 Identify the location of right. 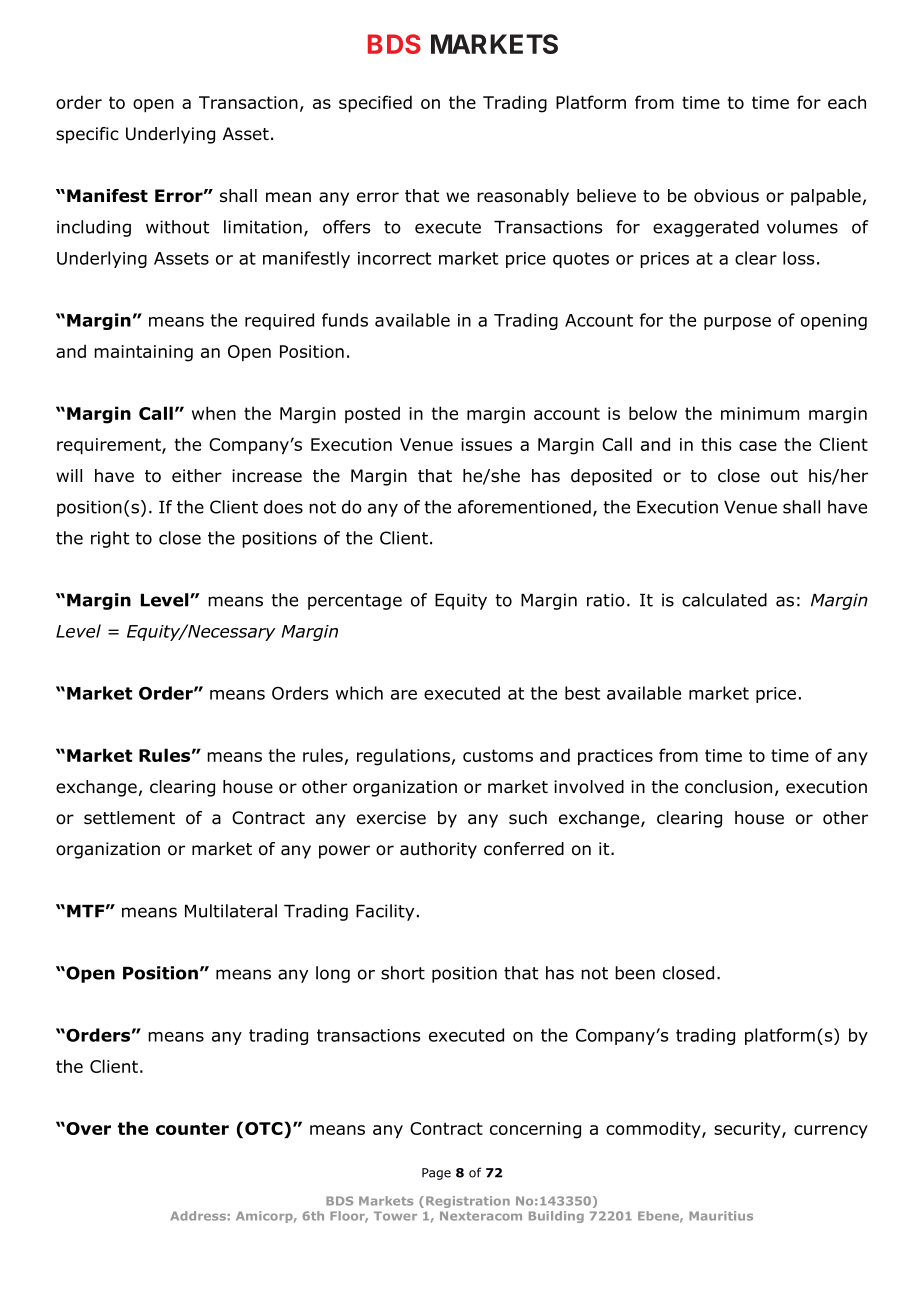
(110, 539).
